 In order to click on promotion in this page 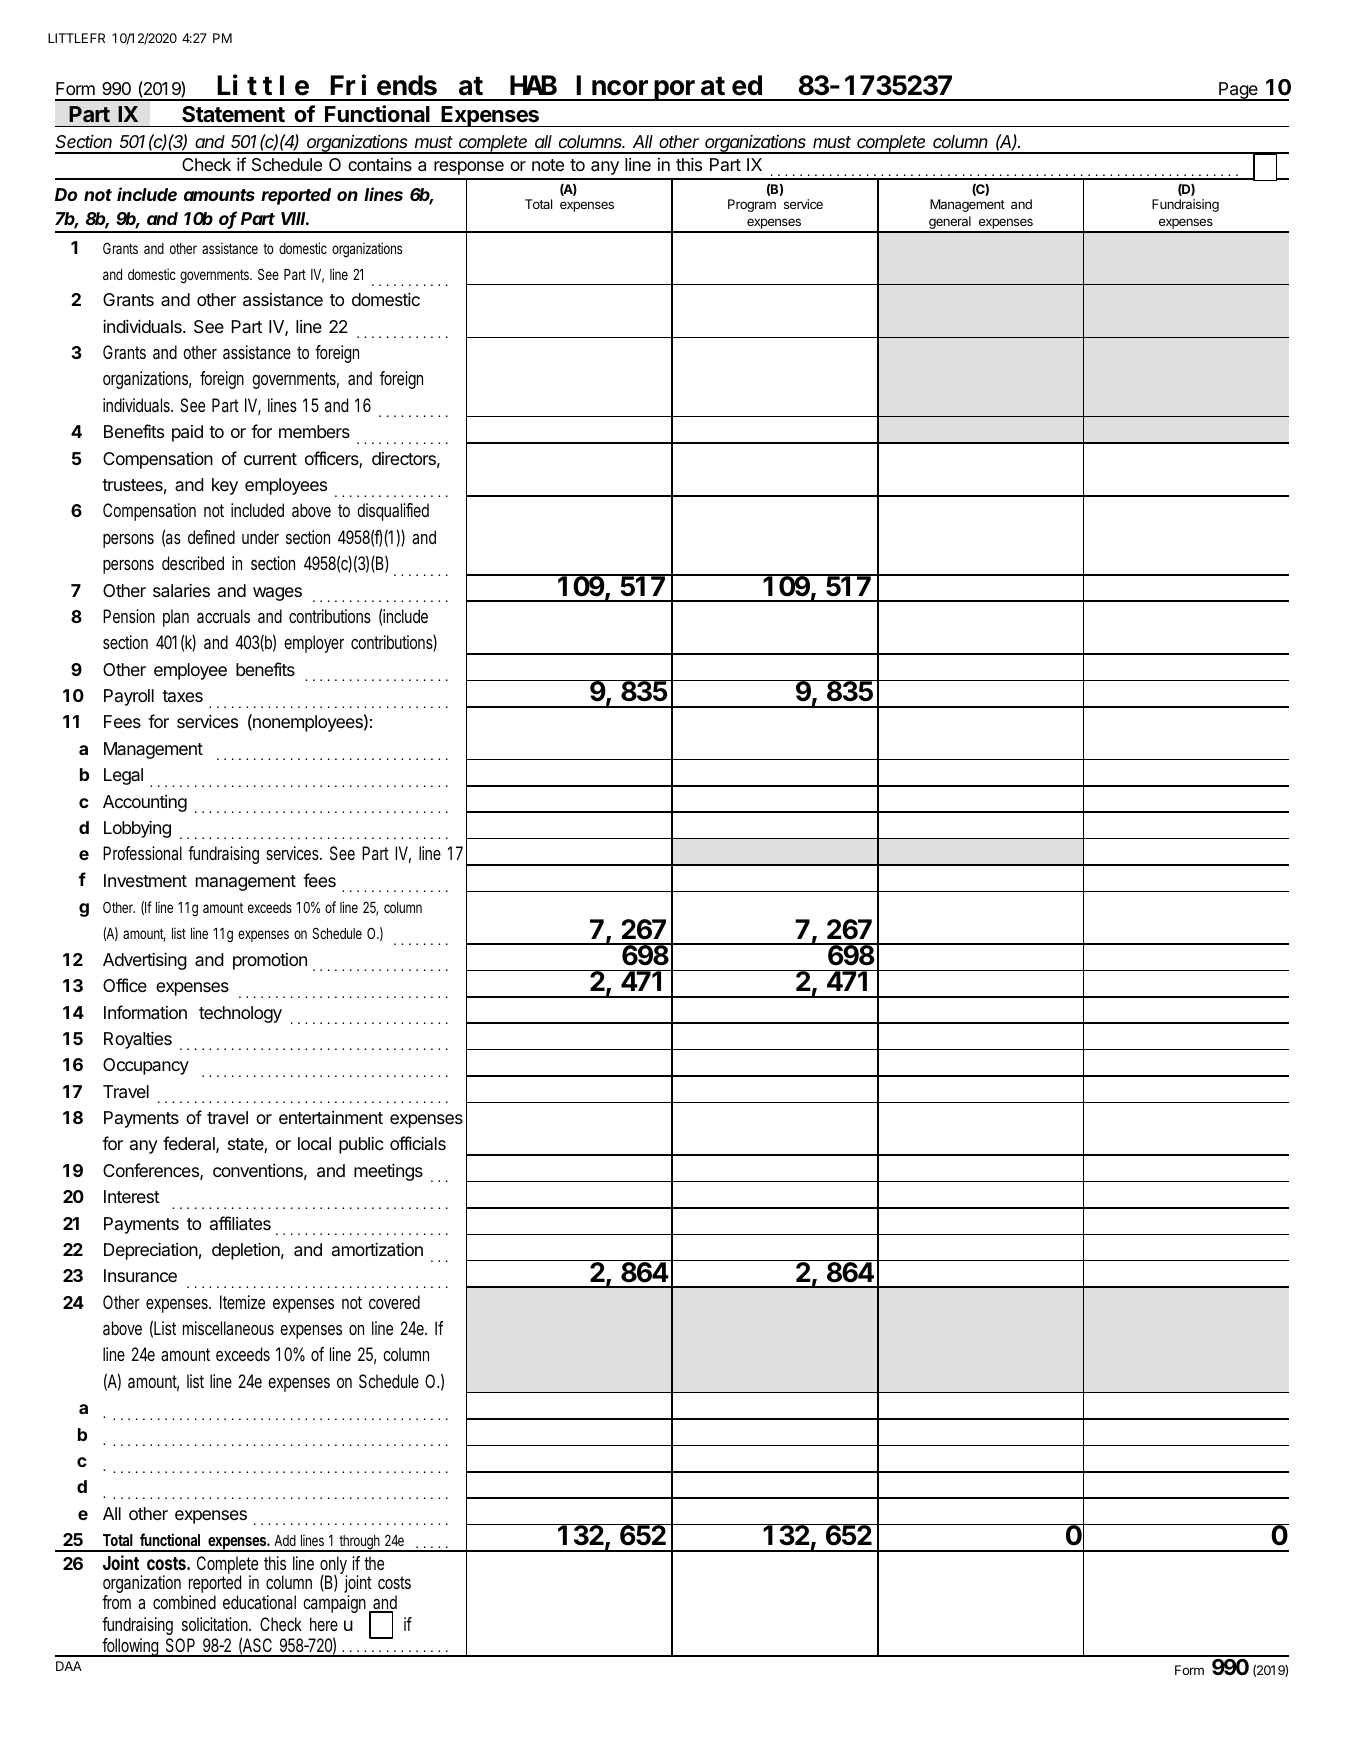, I will do `click(270, 961)`.
